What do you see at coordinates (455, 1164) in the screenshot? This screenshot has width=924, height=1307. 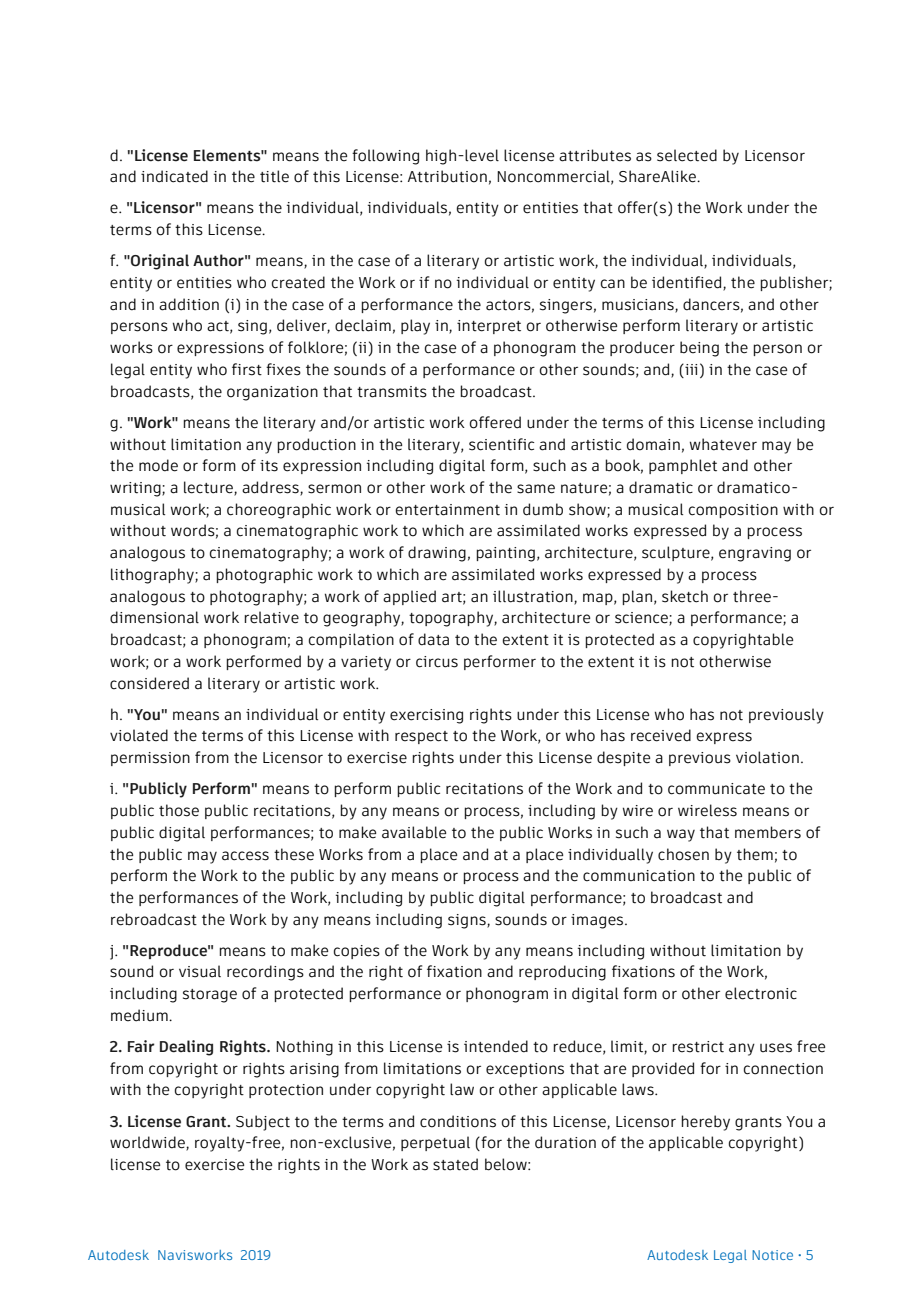 I see `stated` at bounding box center [455, 1164].
